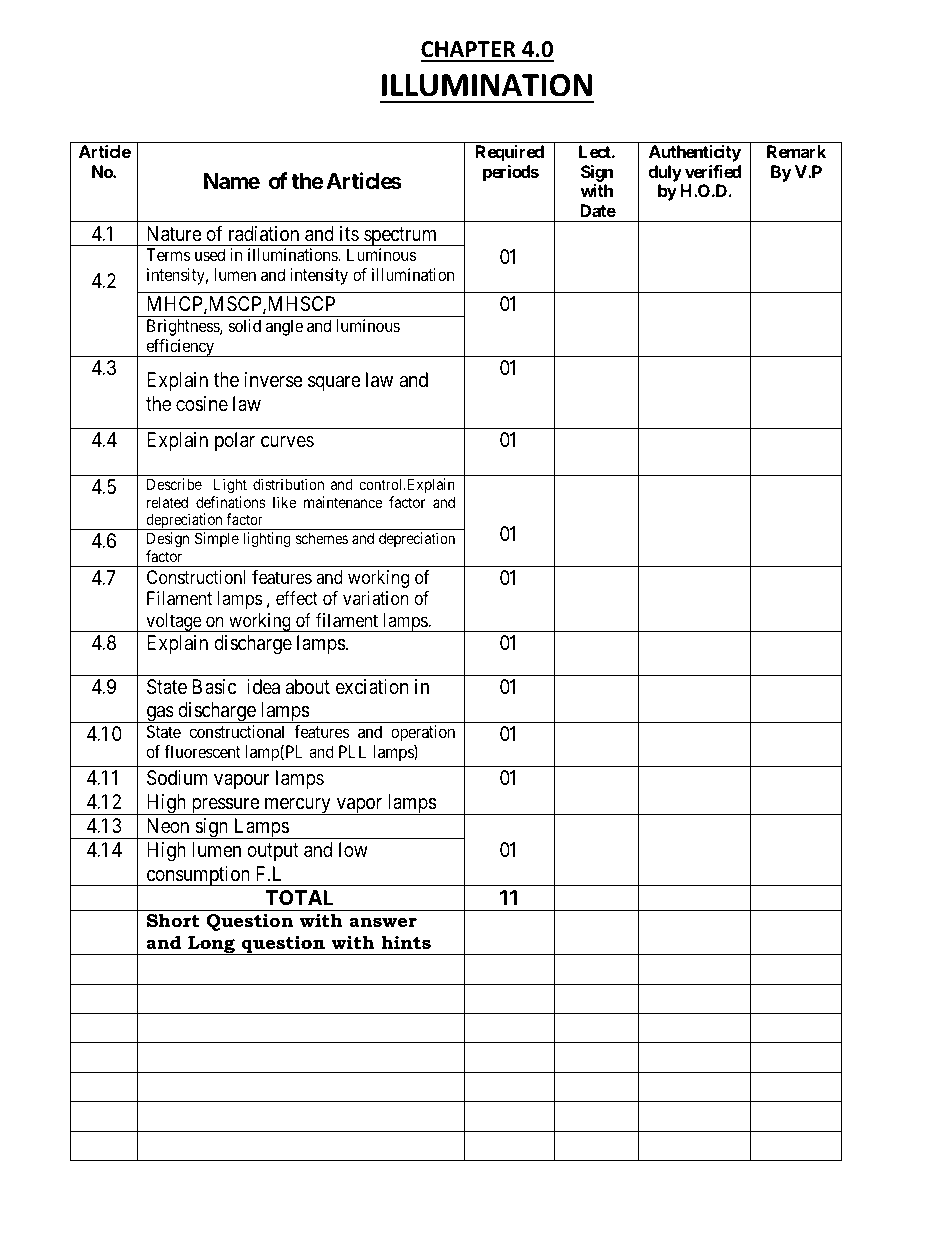 This image has width=952, height=1233. I want to click on Basic, so click(214, 687).
